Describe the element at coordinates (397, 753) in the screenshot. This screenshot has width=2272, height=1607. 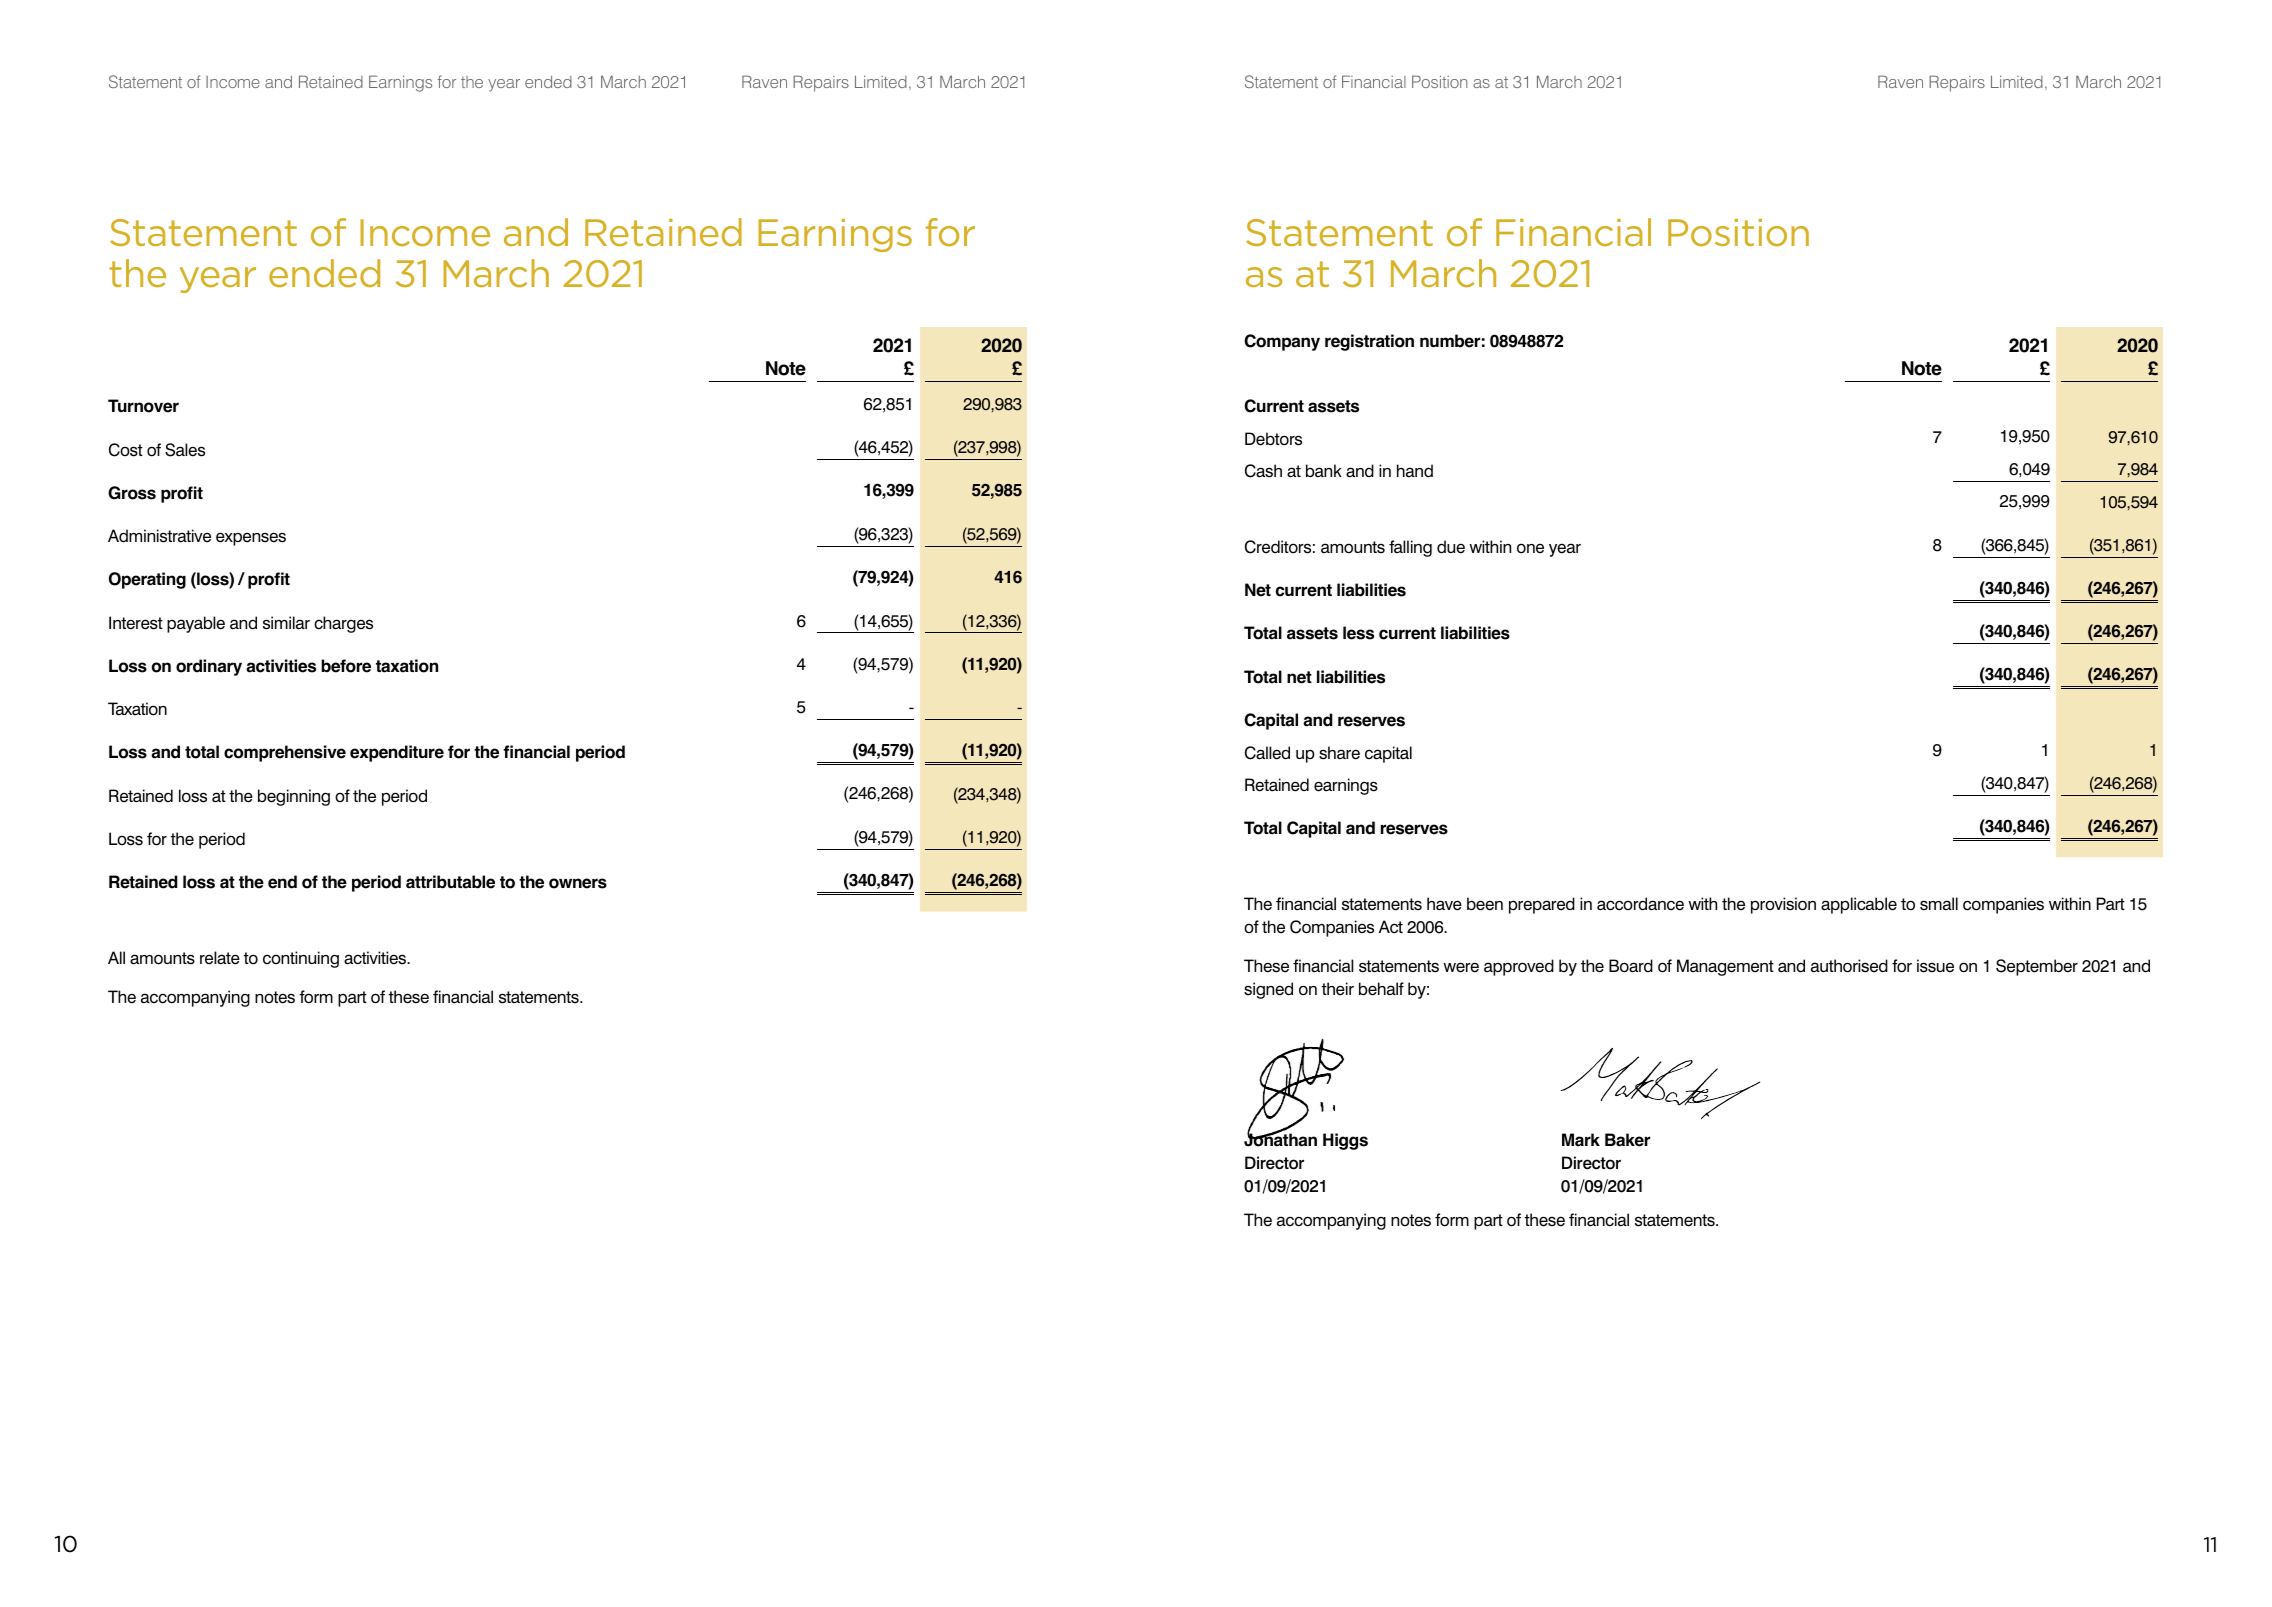
I see `expenditure` at that location.
